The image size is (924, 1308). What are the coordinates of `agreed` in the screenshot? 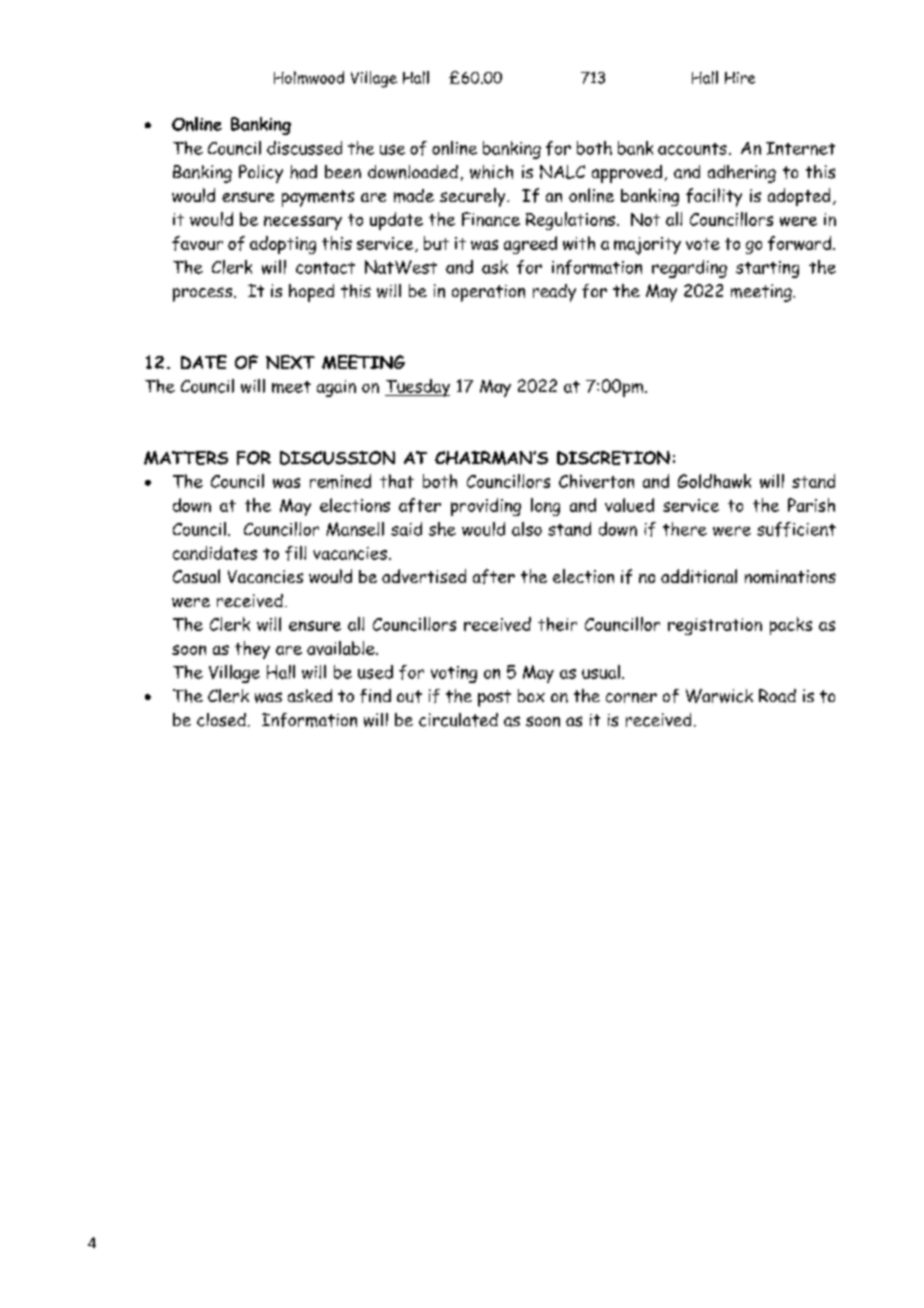 It's located at (530, 245).
